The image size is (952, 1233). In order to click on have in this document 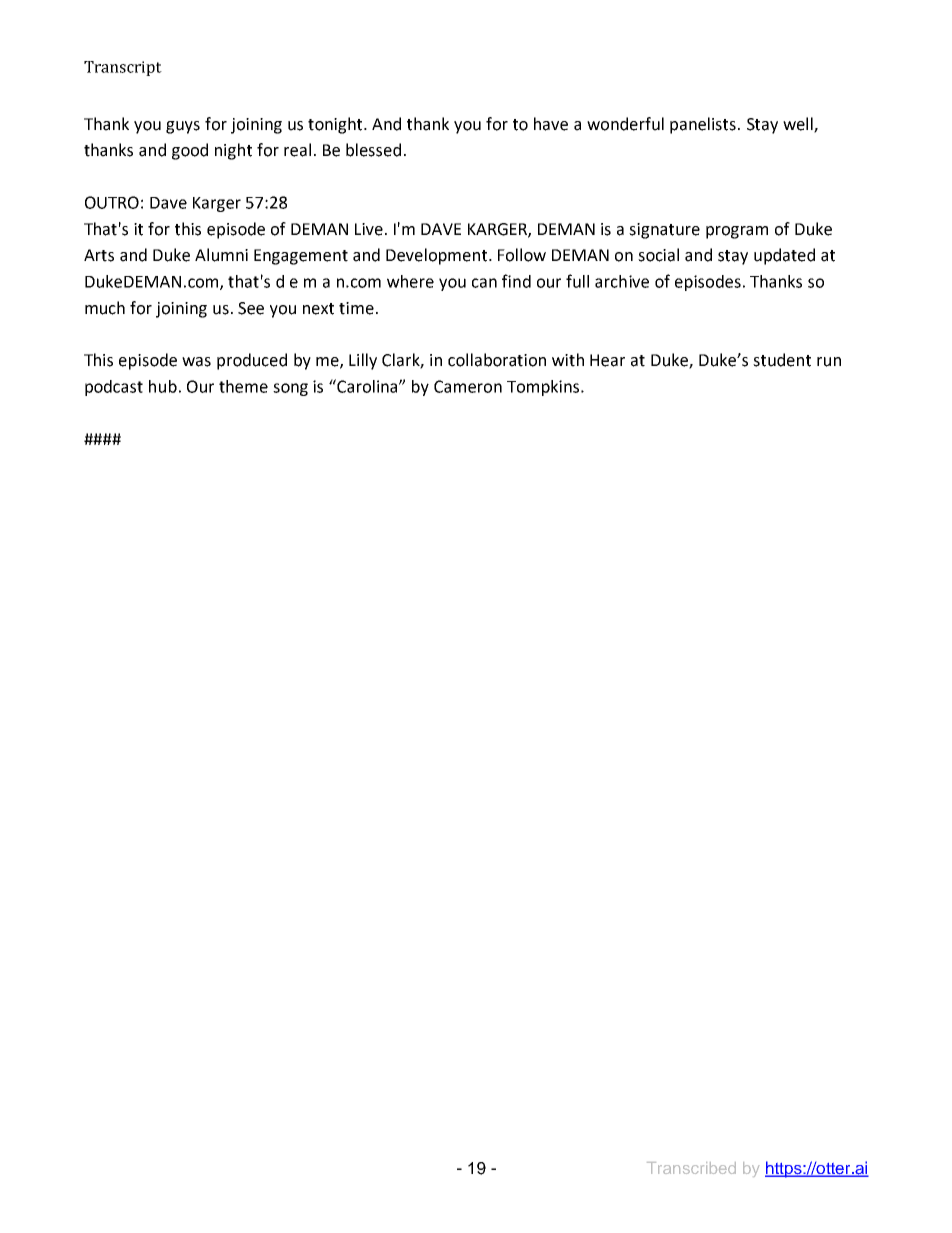, I will do `click(551, 124)`.
